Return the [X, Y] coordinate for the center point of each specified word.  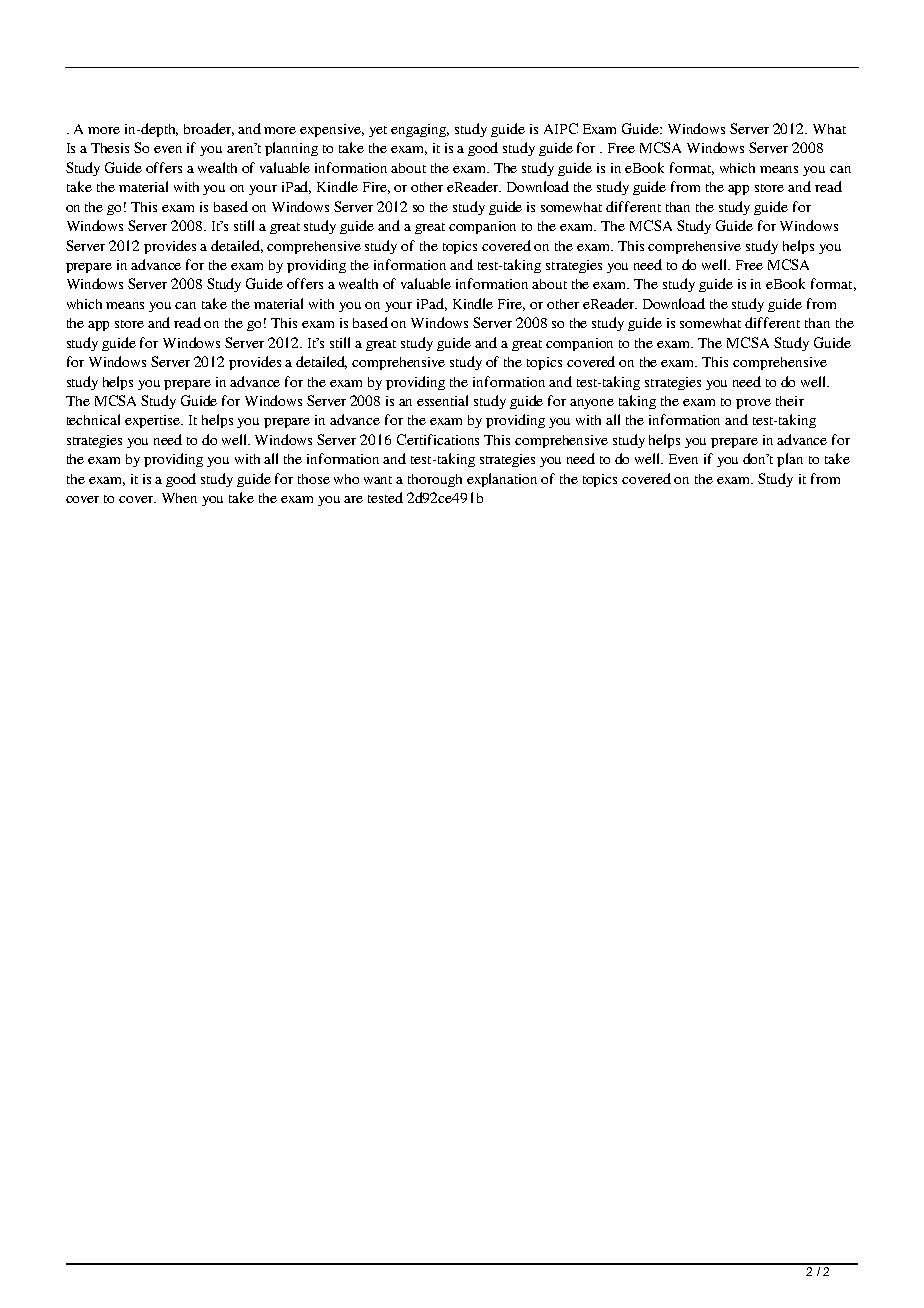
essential [442, 400]
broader [209, 129]
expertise [154, 421]
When [179, 498]
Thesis [110, 148]
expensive [332, 130]
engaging [420, 130]
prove [753, 404]
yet [378, 131]
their [790, 401]
